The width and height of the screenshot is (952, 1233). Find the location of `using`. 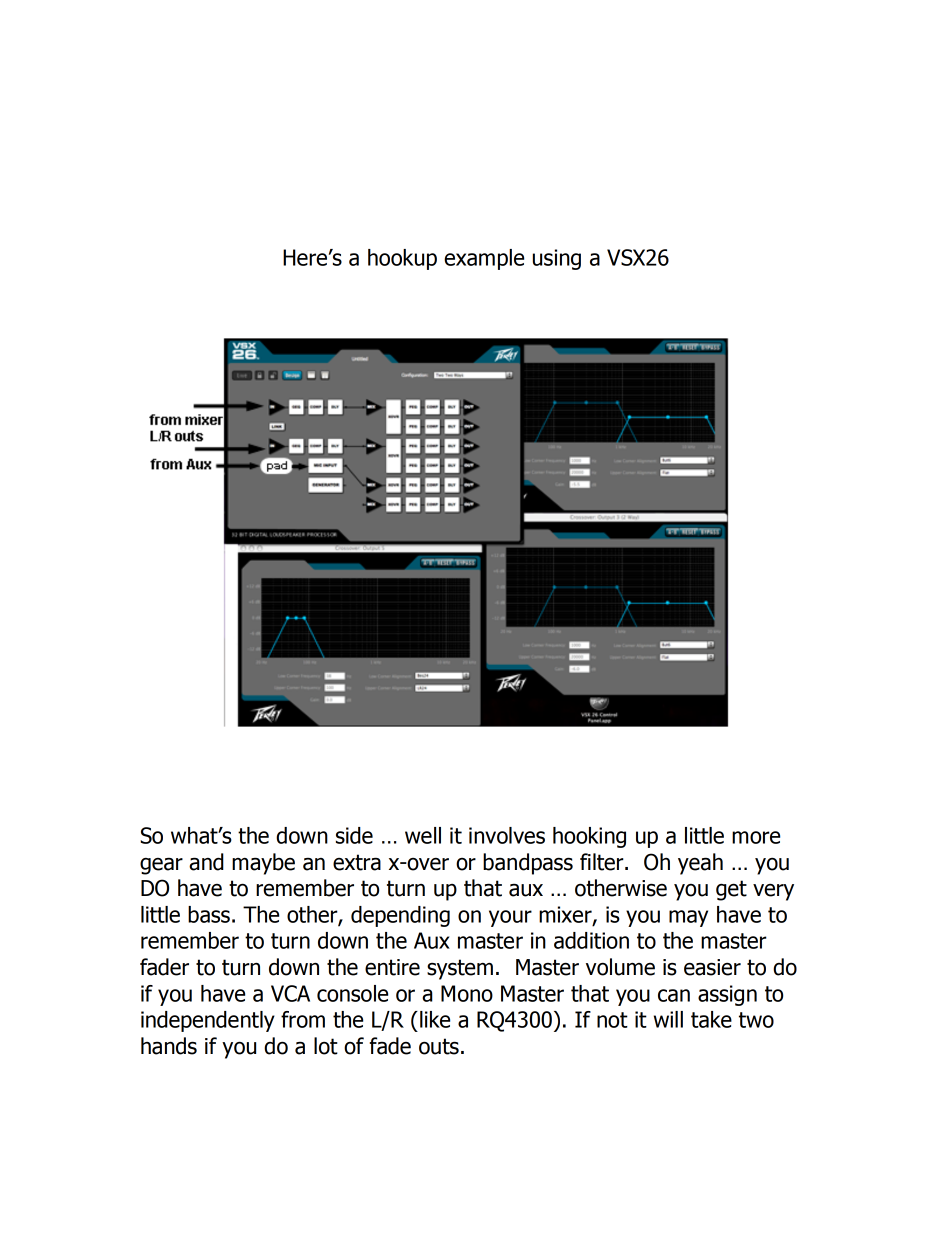

using is located at coordinates (557, 259).
